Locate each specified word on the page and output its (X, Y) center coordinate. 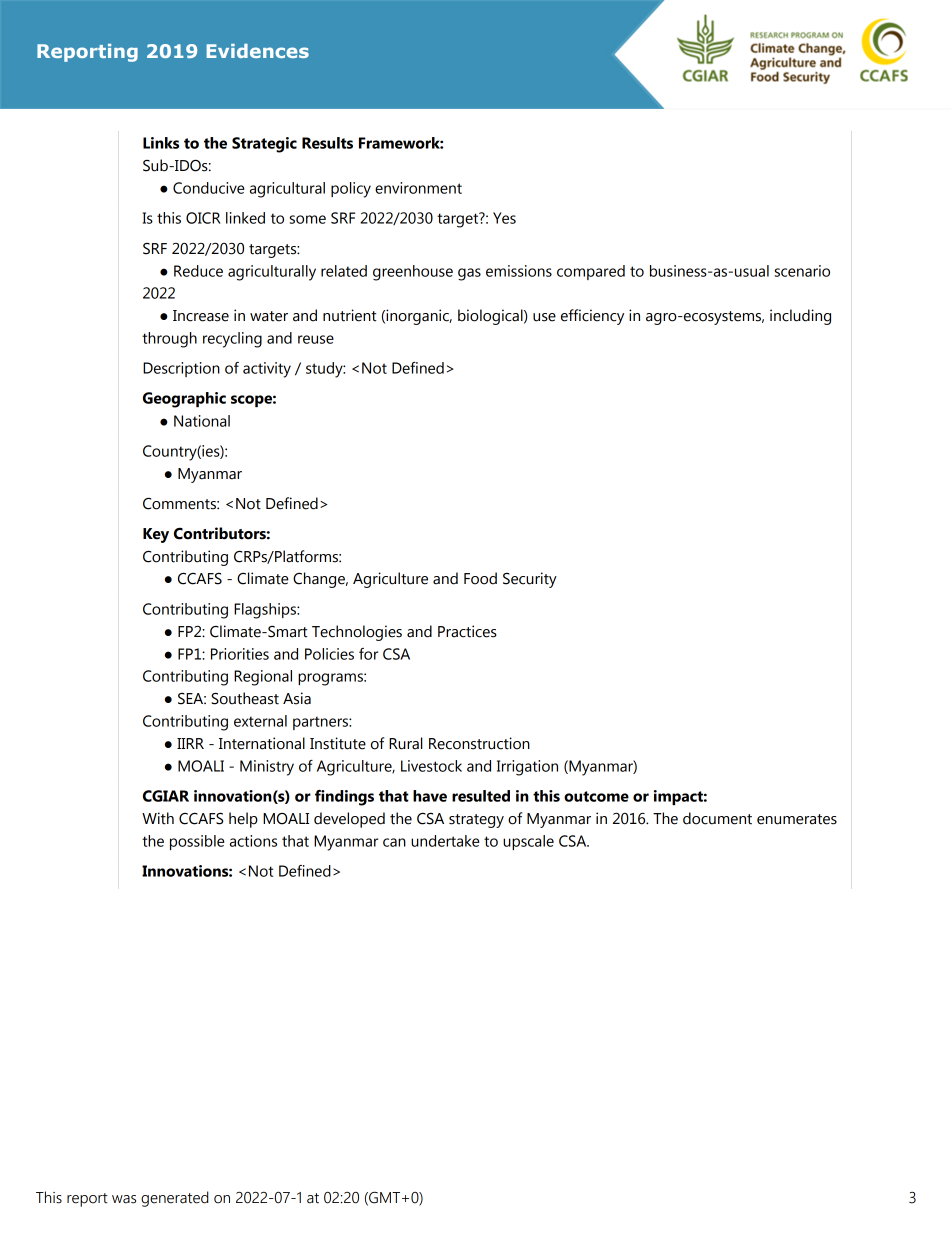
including (800, 317)
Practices (467, 631)
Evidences (257, 51)
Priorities (240, 654)
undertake (445, 841)
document (717, 818)
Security (530, 580)
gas (469, 274)
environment (418, 188)
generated (175, 1199)
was (124, 1199)
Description (181, 369)
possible (197, 842)
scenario (802, 271)
